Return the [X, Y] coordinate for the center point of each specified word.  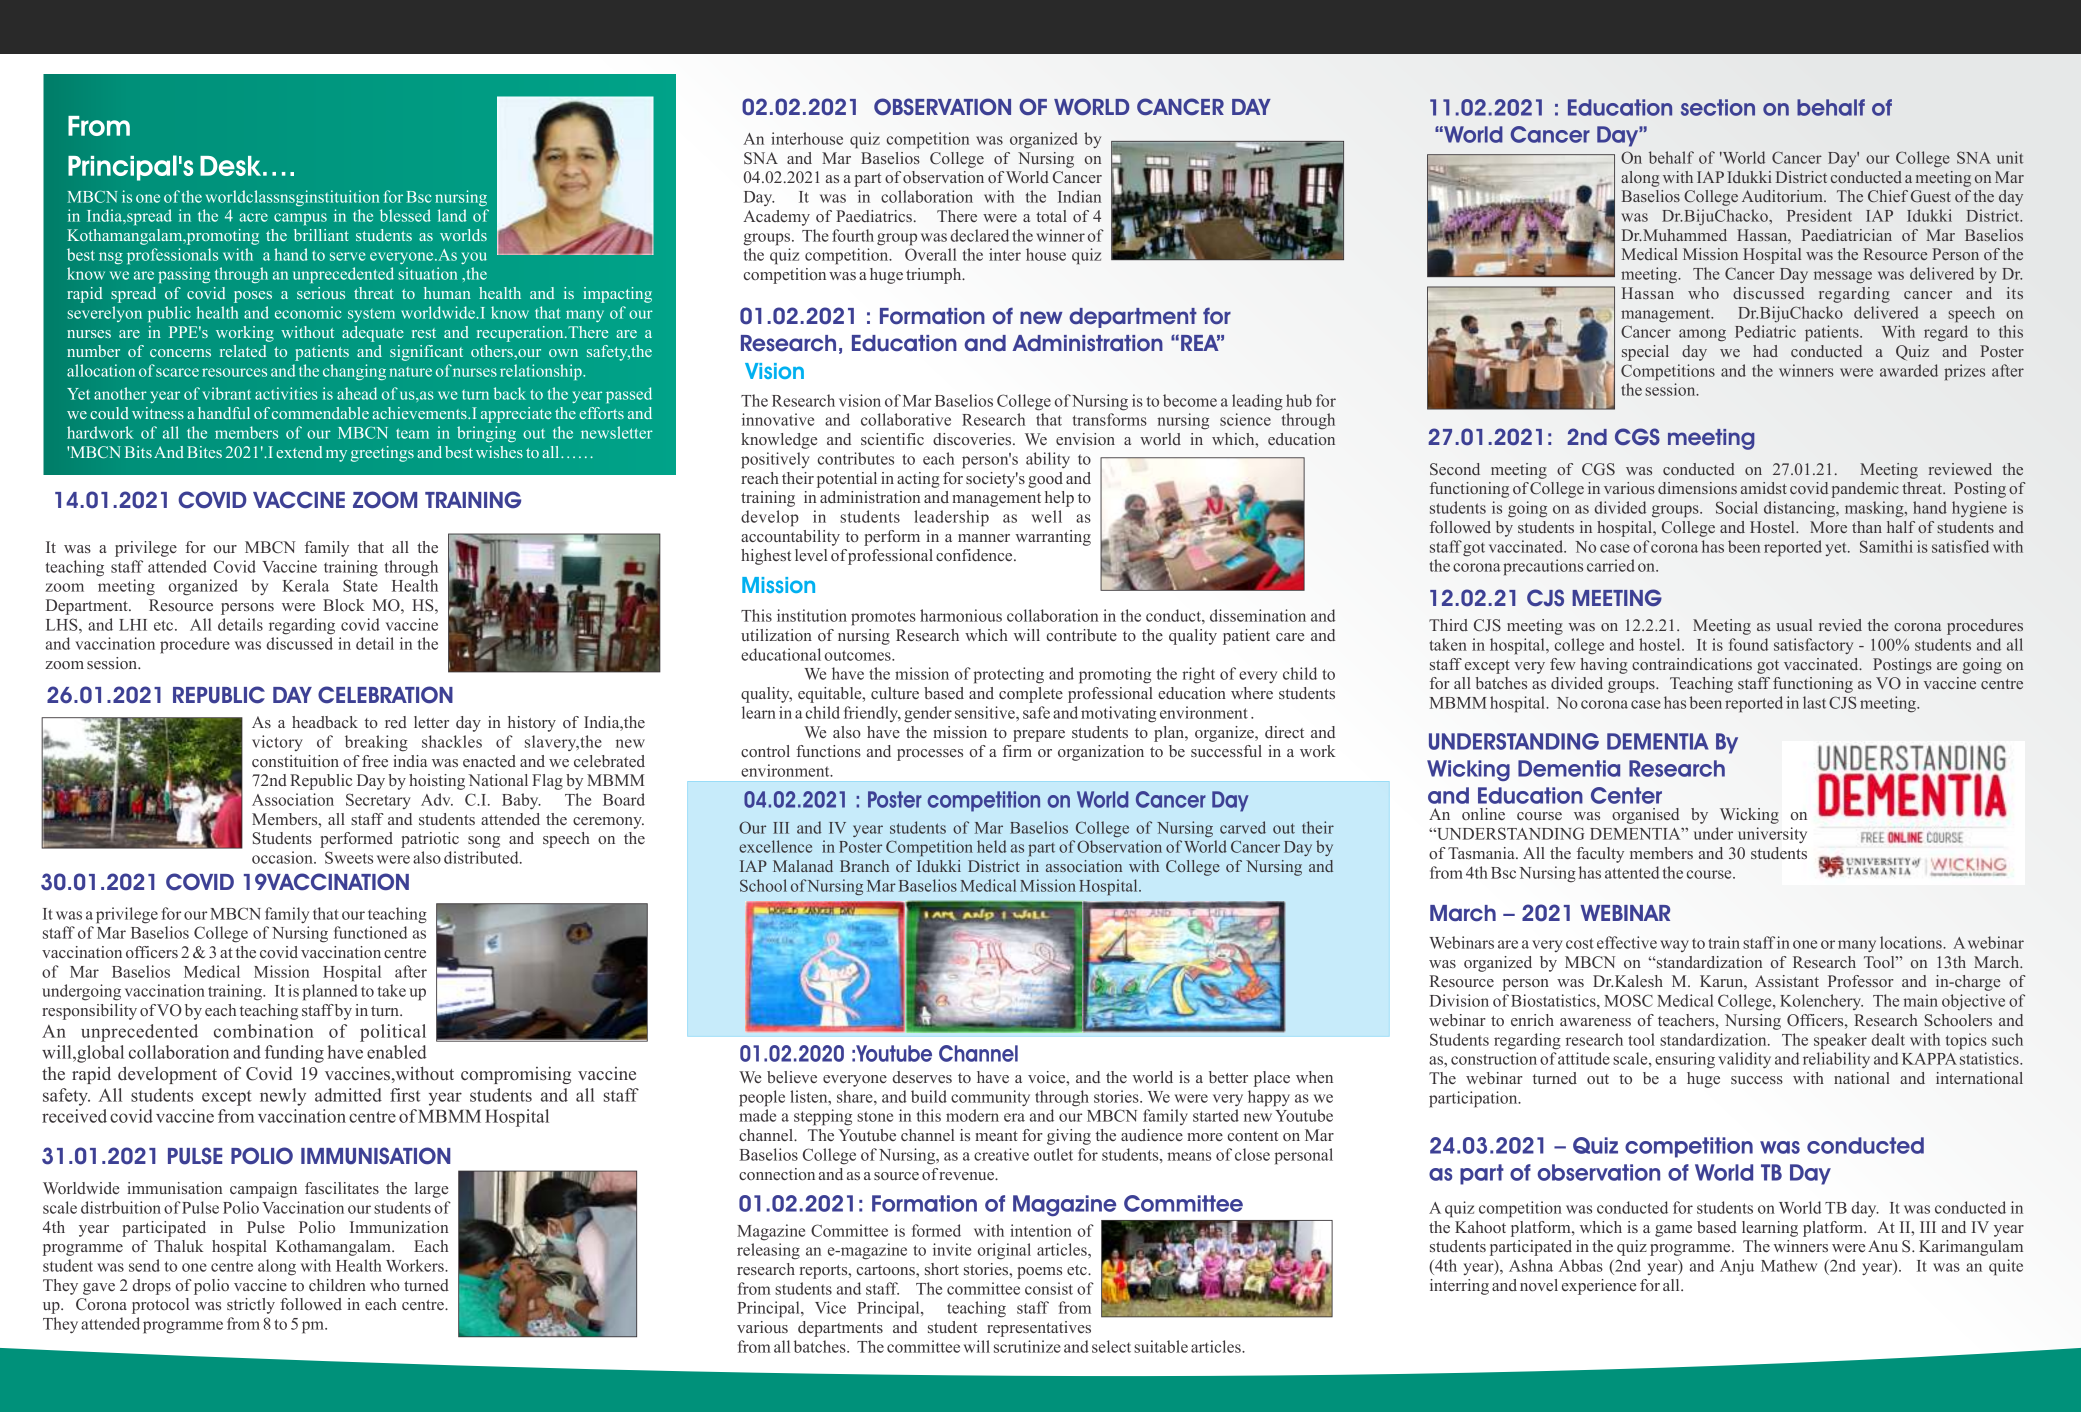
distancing [1800, 509]
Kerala [305, 585]
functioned [370, 932]
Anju [1737, 1267]
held [992, 846]
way [1674, 946]
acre [253, 217]
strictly [251, 1306]
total [1051, 216]
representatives [1039, 1329]
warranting [1053, 538]
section [1718, 107]
